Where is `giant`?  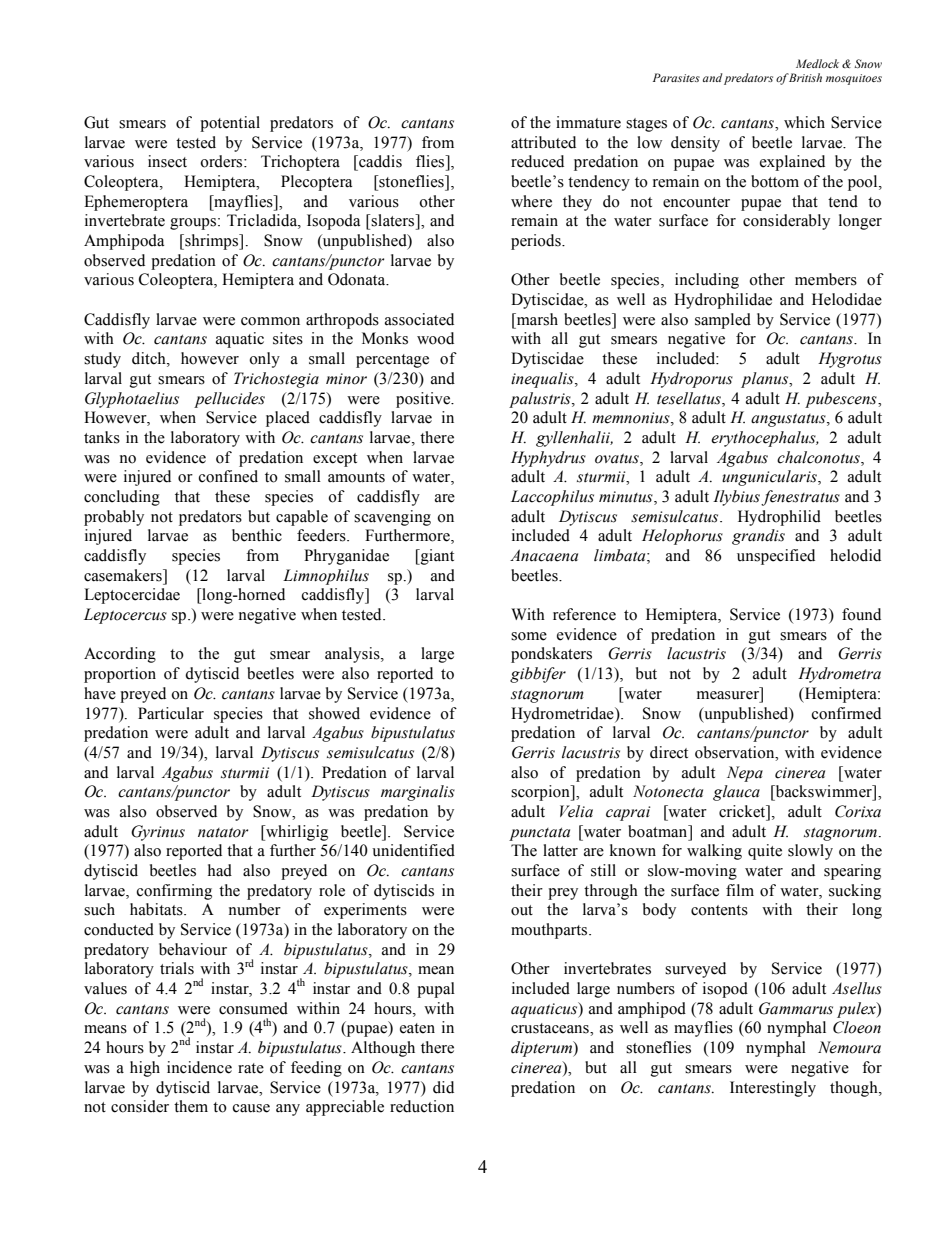 giant is located at coordinates (436, 557).
